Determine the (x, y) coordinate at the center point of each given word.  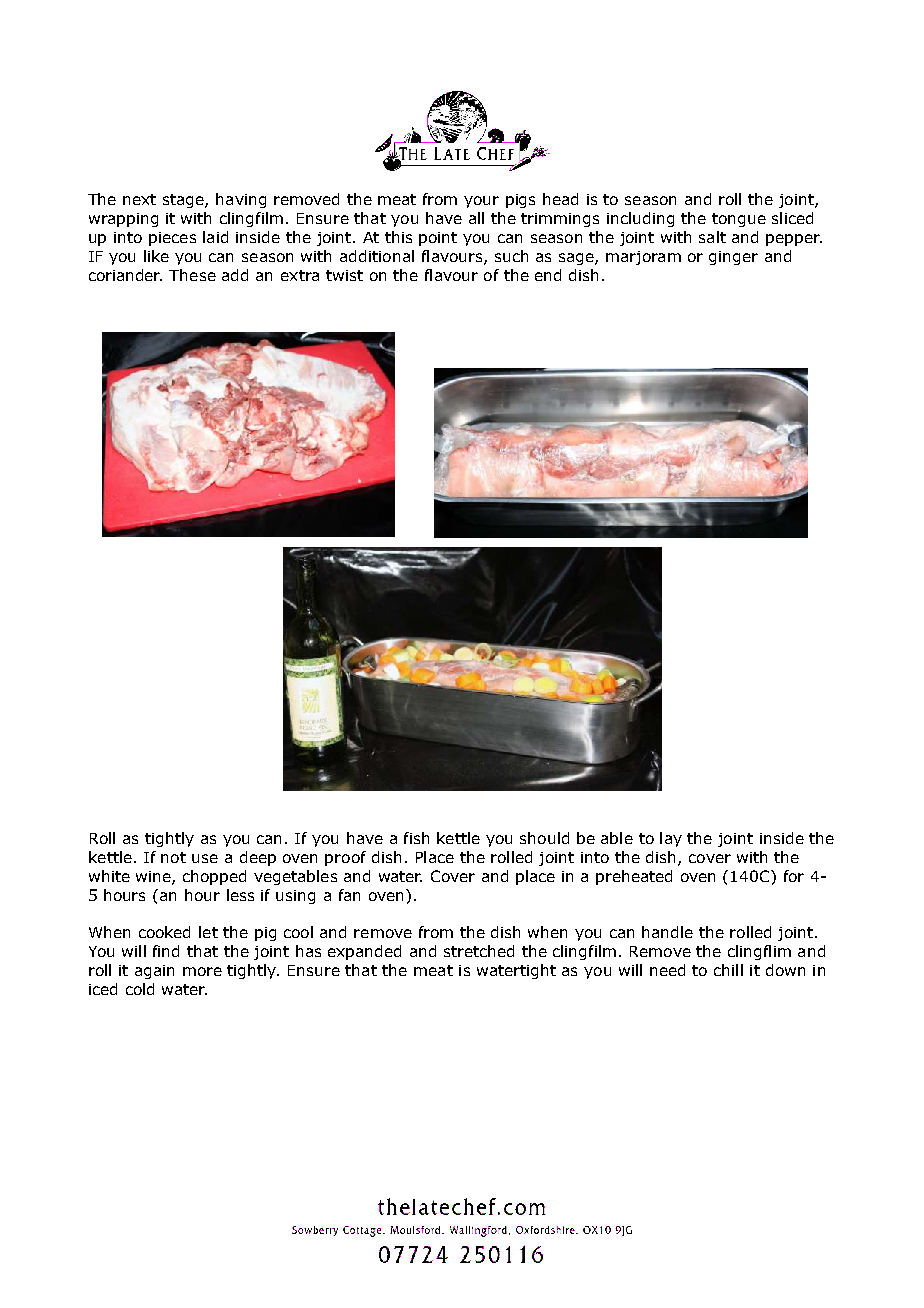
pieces (172, 239)
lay (671, 839)
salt (712, 237)
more (202, 971)
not (173, 857)
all (476, 218)
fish (416, 838)
